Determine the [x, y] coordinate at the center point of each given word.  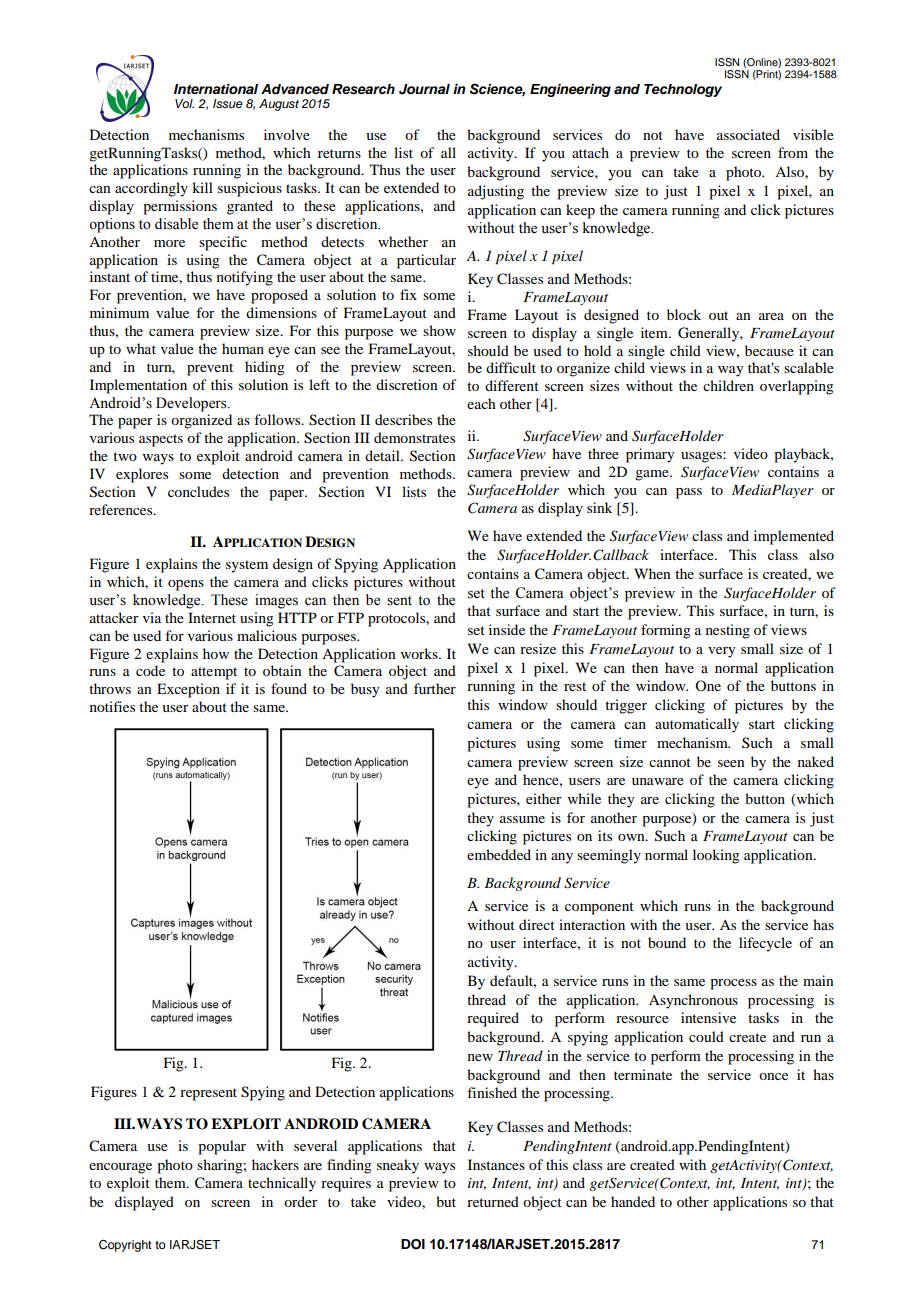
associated [748, 134]
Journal [424, 89]
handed [633, 1201]
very [721, 652]
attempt [214, 673]
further [435, 688]
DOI [413, 1244]
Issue [228, 103]
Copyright [125, 1246]
